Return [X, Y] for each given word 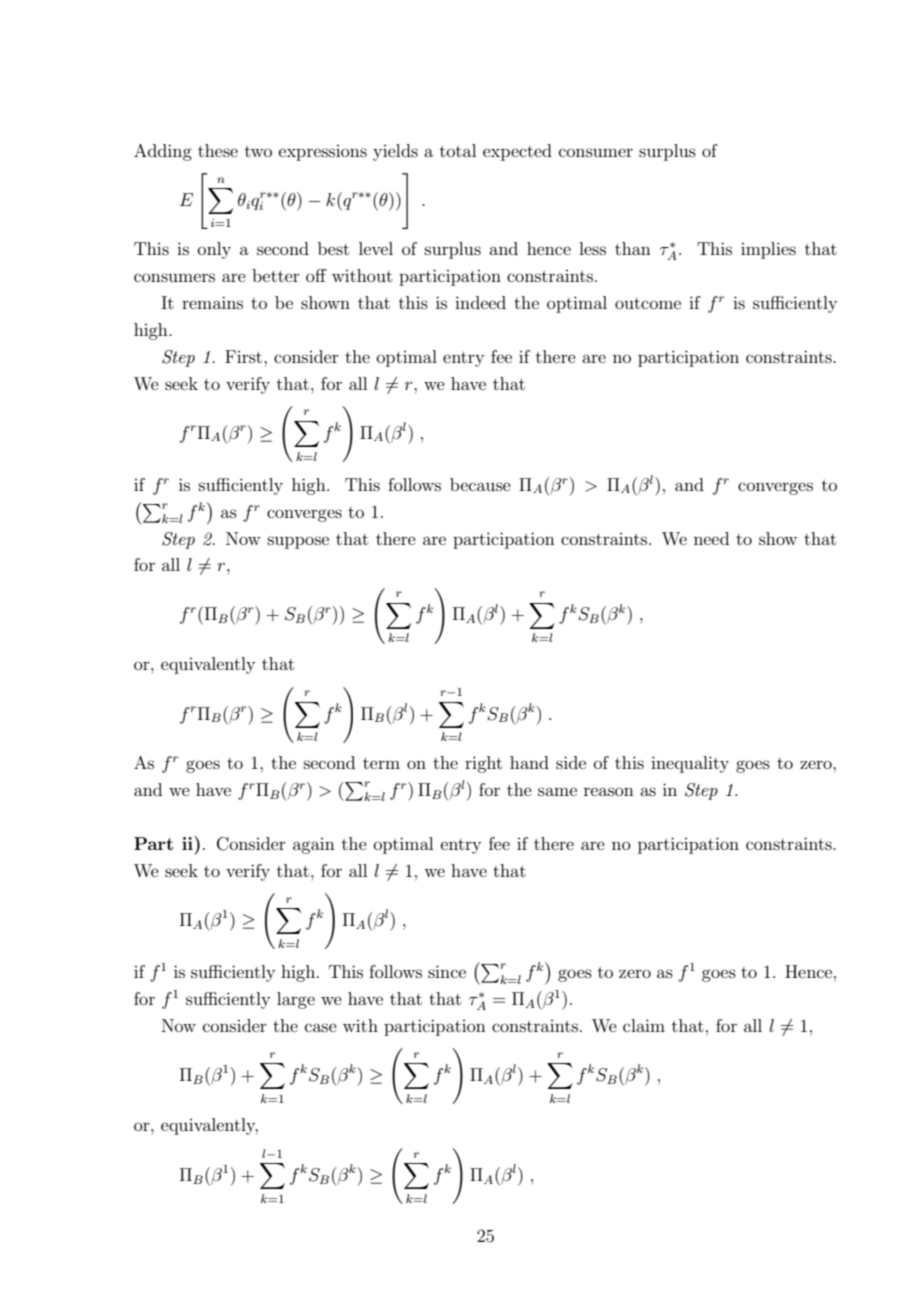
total [458, 150]
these [218, 150]
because [480, 484]
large [296, 1000]
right [483, 764]
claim [644, 1025]
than [633, 248]
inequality [690, 764]
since [447, 971]
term [381, 763]
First [243, 356]
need [711, 538]
